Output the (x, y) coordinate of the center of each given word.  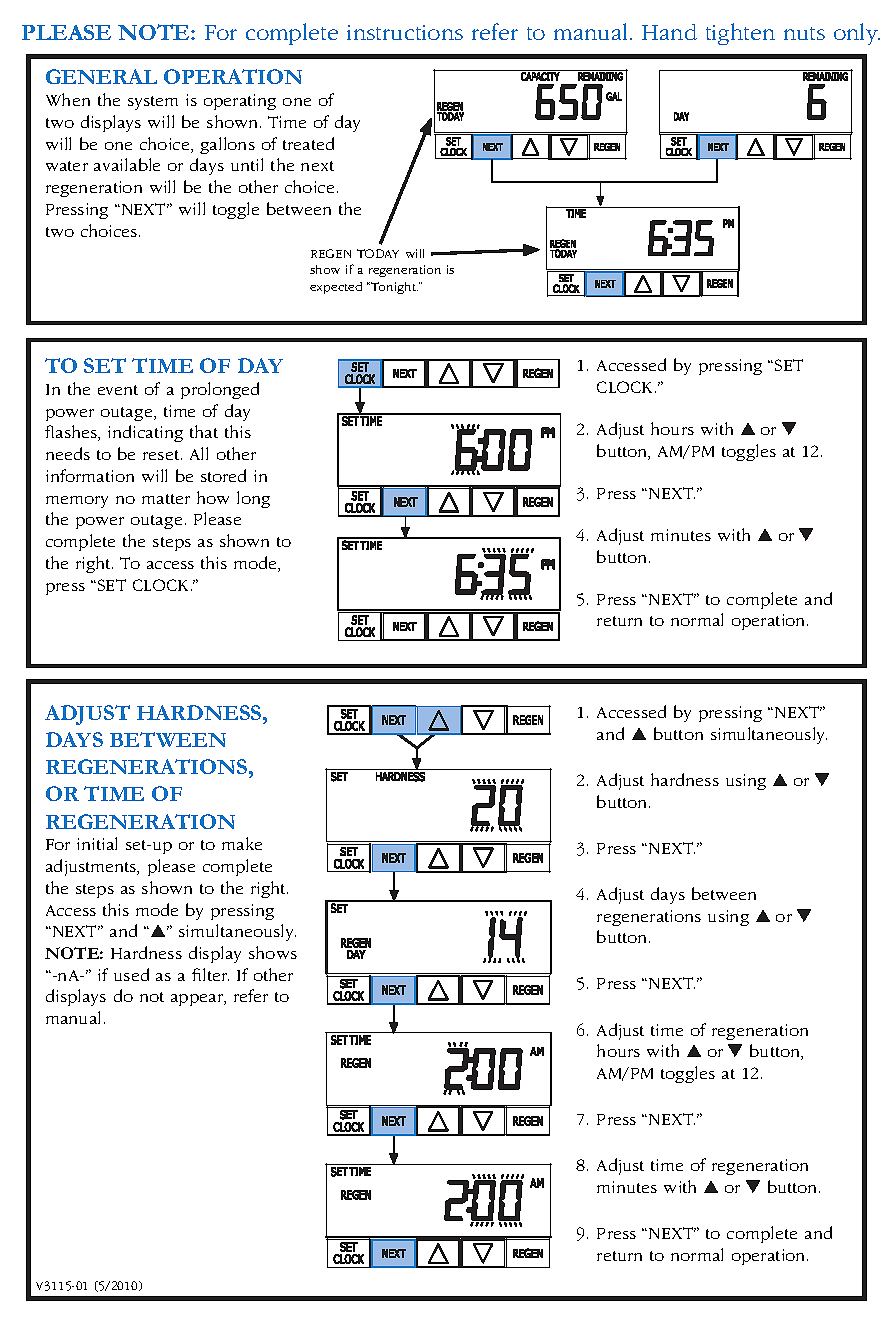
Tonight (393, 288)
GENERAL (101, 76)
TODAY (378, 253)
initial (97, 843)
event (118, 390)
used (131, 974)
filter (210, 974)
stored (223, 475)
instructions (405, 32)
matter (166, 499)
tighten (740, 34)
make (242, 843)
